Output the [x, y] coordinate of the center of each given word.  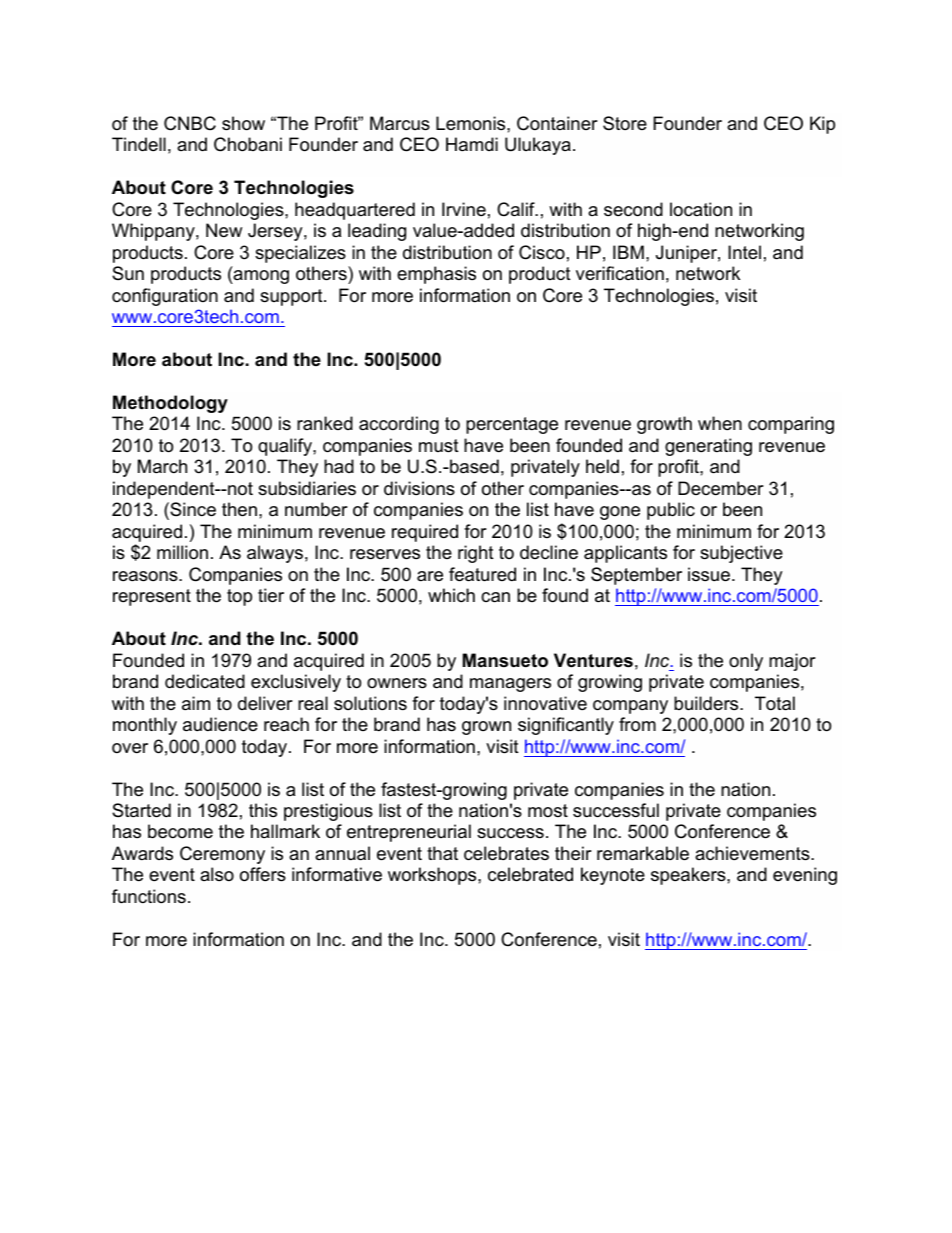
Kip [822, 125]
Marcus [400, 123]
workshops [433, 876]
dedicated [205, 681]
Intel [744, 252]
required [425, 533]
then [239, 509]
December [721, 488]
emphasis [436, 275]
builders [707, 703]
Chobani [248, 144]
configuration [165, 297]
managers [510, 685]
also [217, 874]
